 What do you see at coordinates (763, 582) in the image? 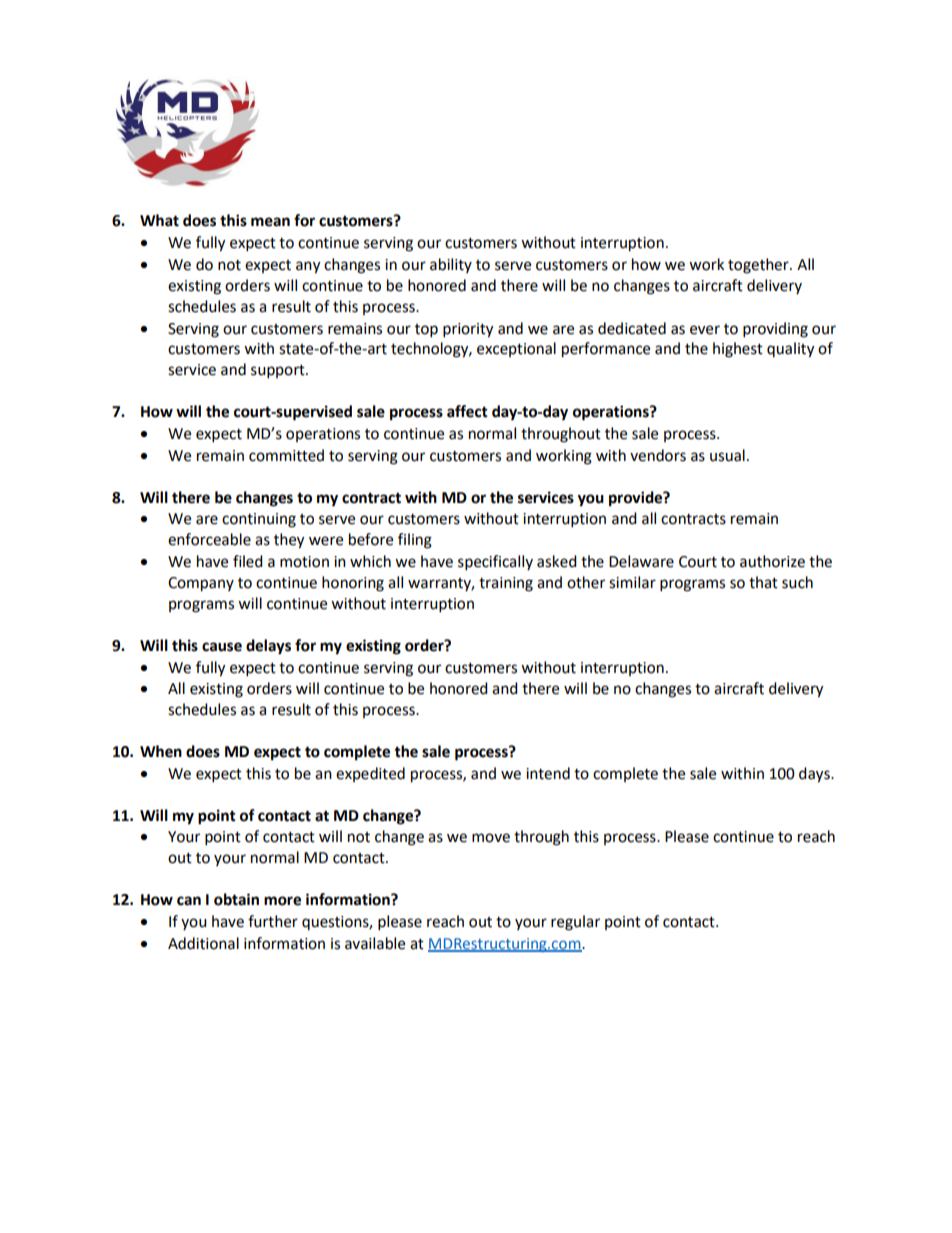
I see `that` at bounding box center [763, 582].
